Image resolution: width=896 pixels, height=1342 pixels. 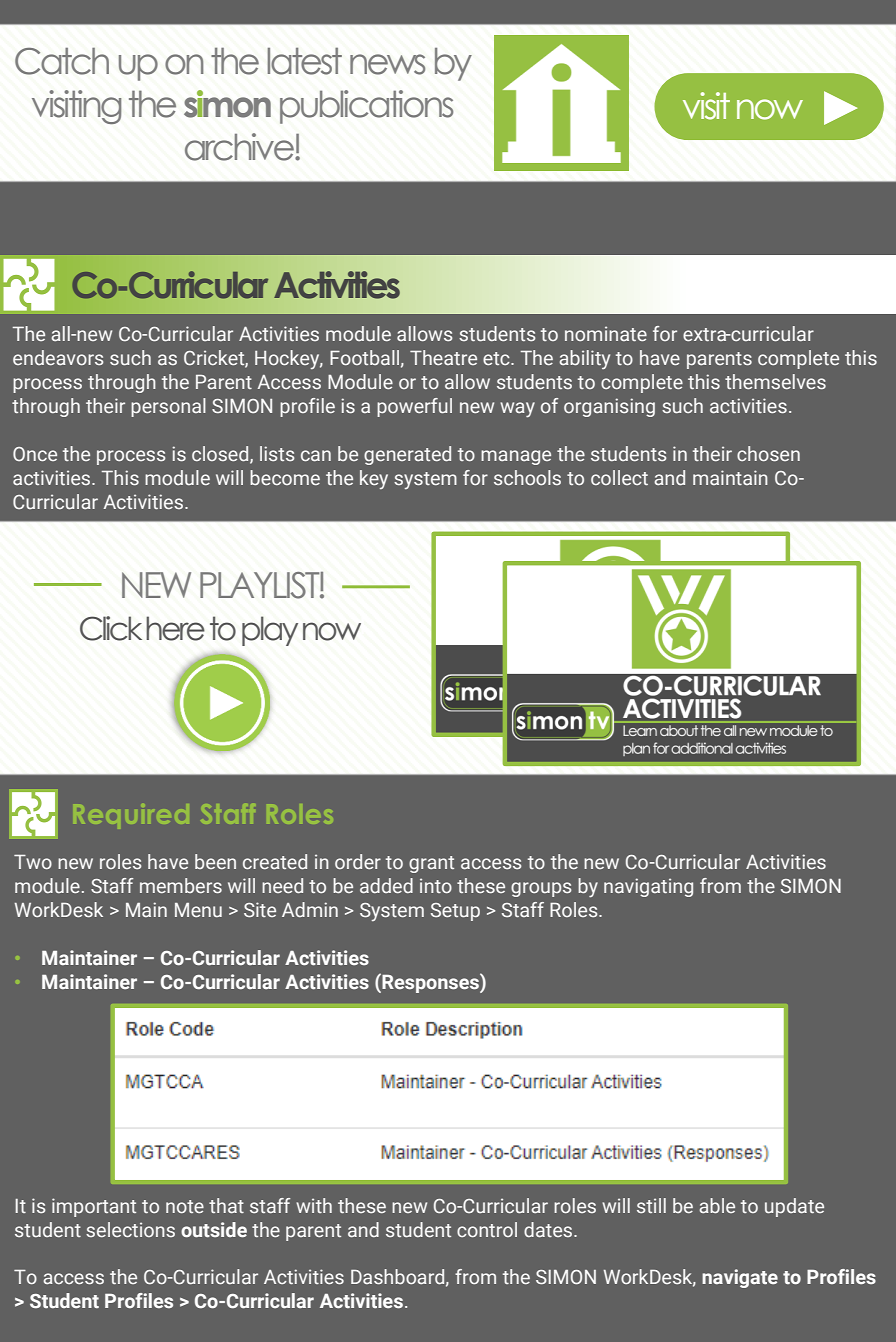 I want to click on Click, so click(x=111, y=628).
